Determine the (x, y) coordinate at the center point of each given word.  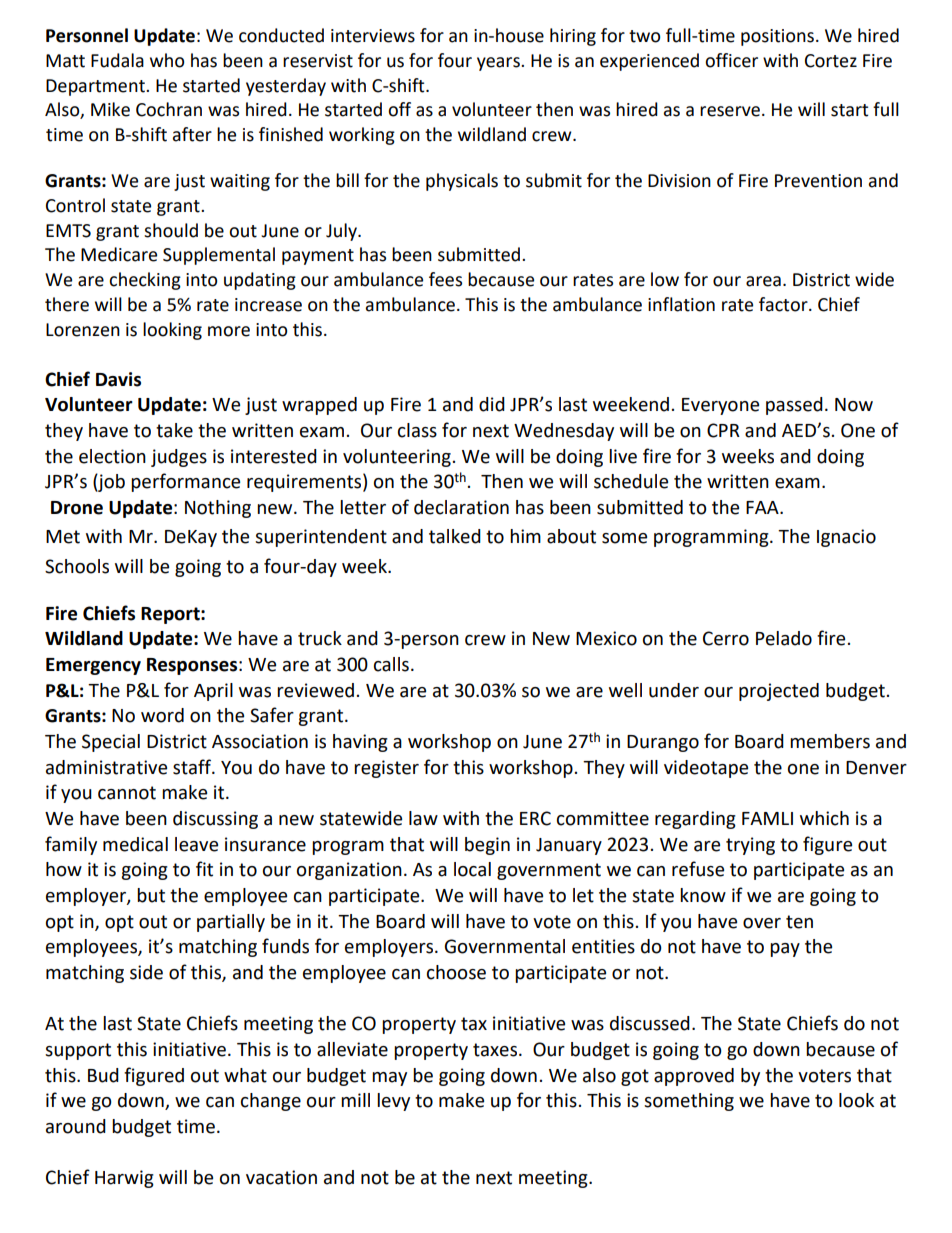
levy (393, 1102)
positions (777, 37)
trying (750, 846)
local (472, 869)
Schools (77, 566)
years (499, 64)
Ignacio (846, 538)
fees (445, 279)
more (229, 331)
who (167, 60)
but (151, 895)
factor (784, 304)
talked (455, 536)
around (76, 1126)
